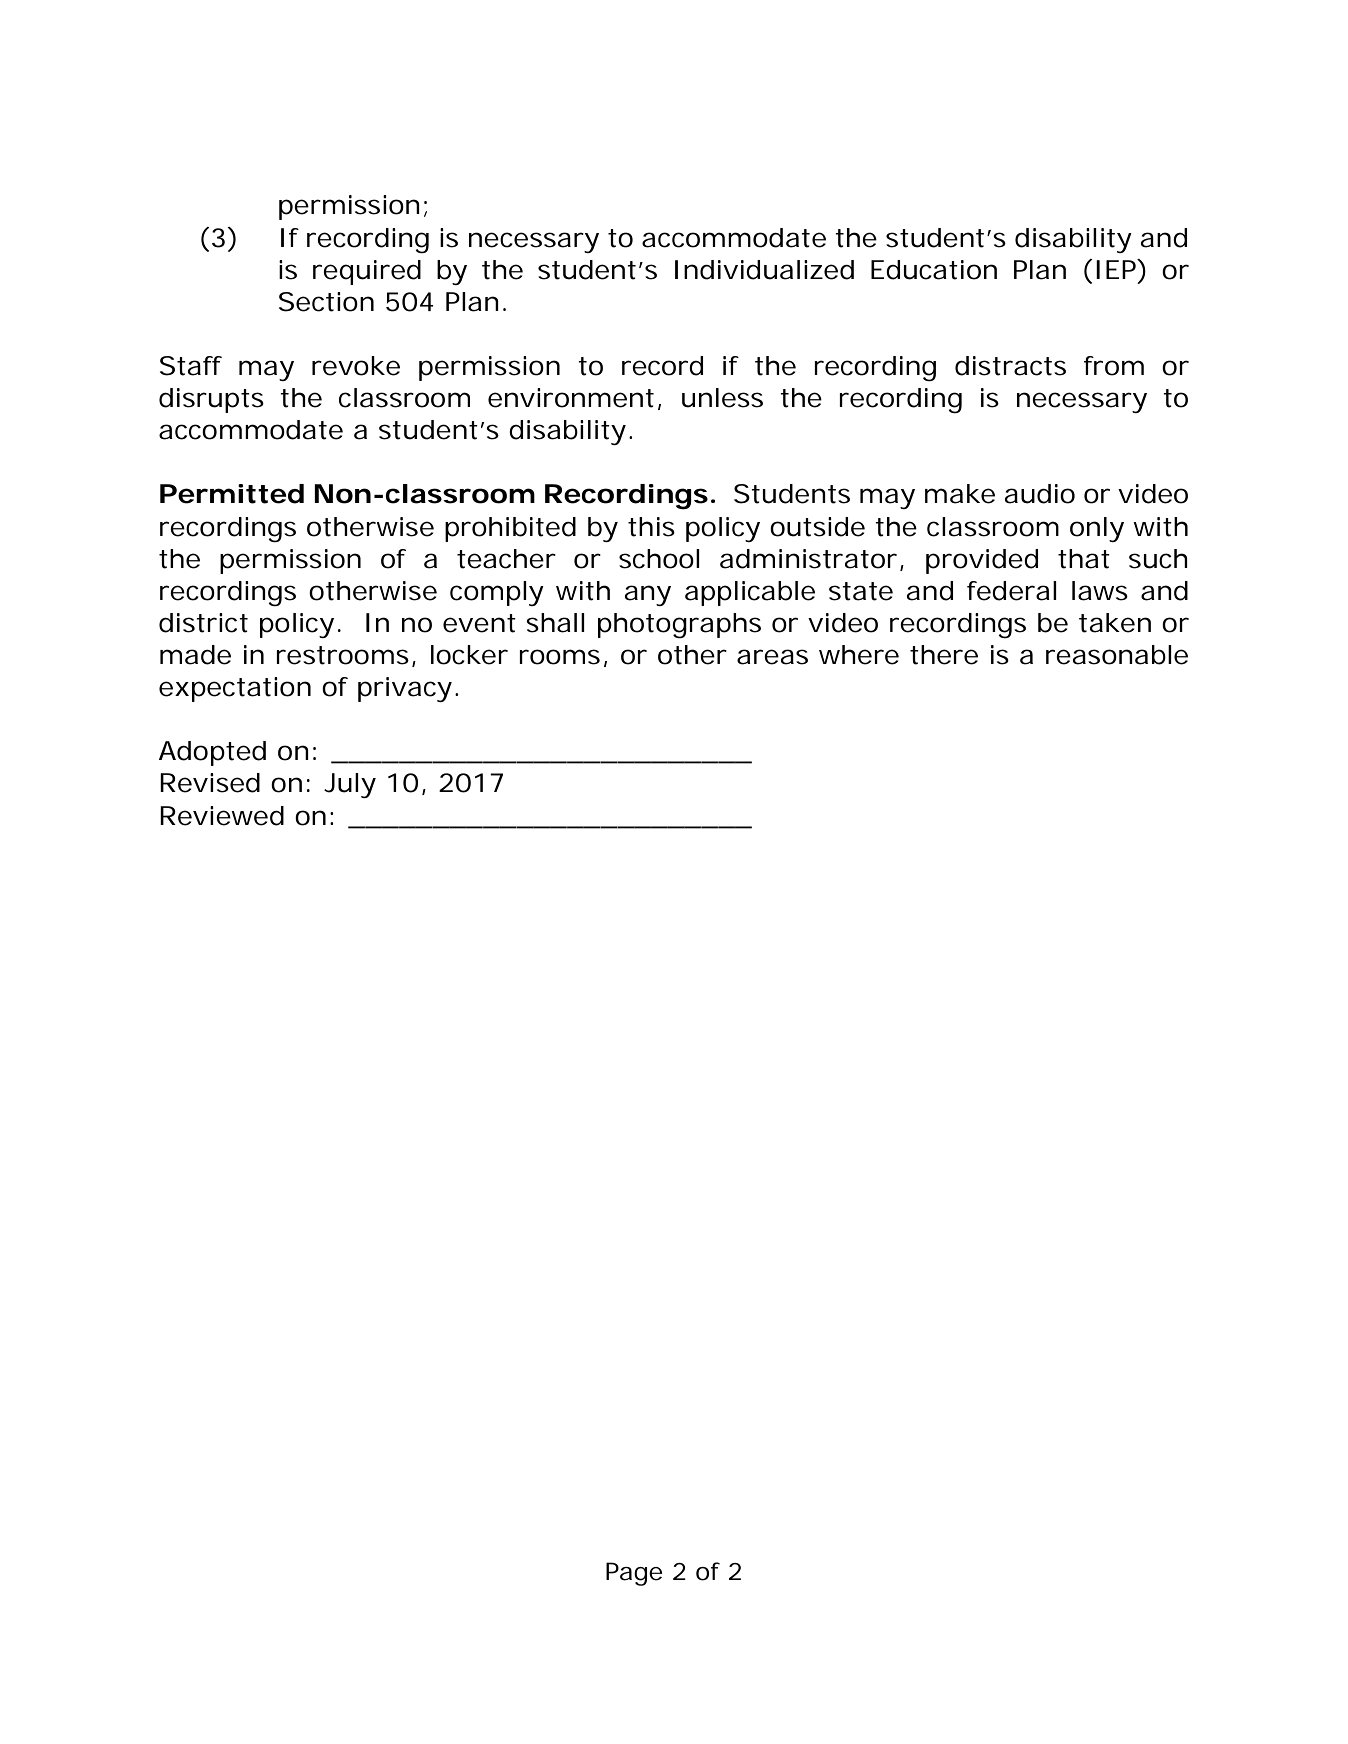 The height and width of the page is (1744, 1348). Describe the element at coordinates (1010, 366) in the page. I see `distracts` at that location.
